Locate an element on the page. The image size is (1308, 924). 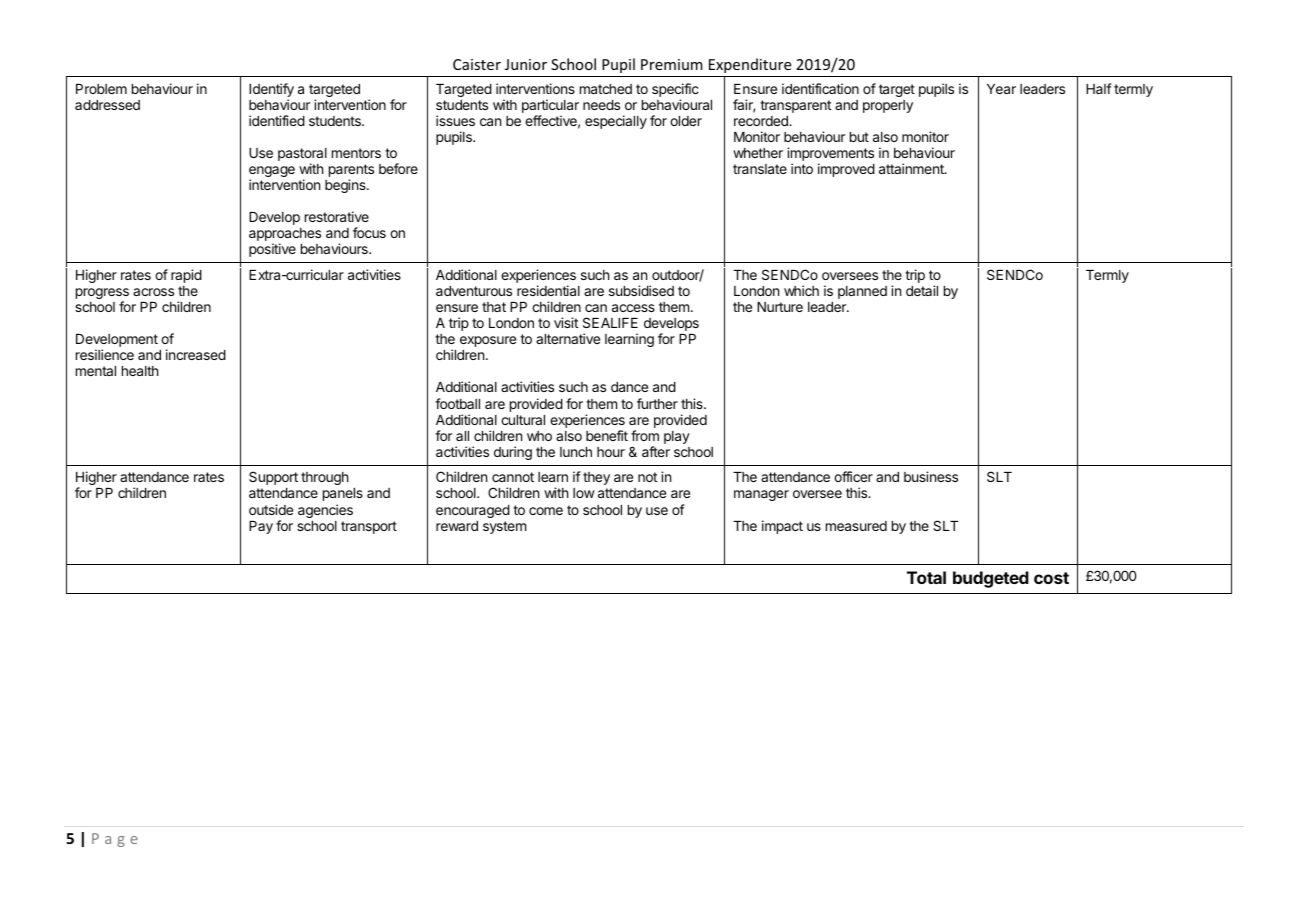
engage is located at coordinates (272, 173).
